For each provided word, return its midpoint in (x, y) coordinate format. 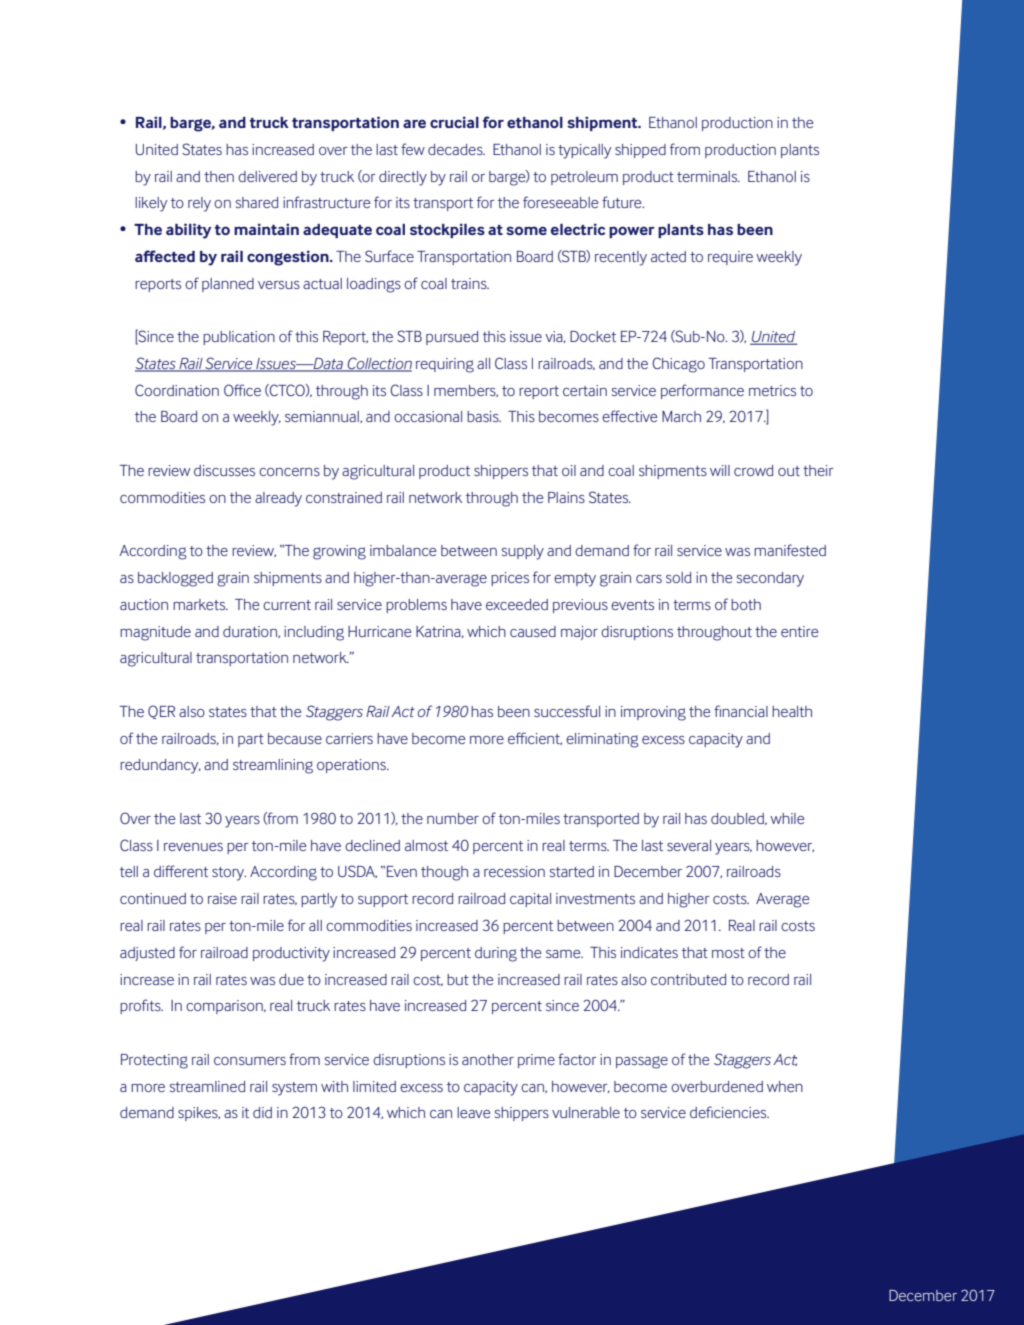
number (453, 818)
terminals (708, 176)
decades (456, 149)
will (720, 470)
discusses (224, 470)
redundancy (160, 766)
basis (484, 416)
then (219, 176)
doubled (738, 819)
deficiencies (729, 1112)
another (488, 1059)
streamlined (207, 1086)
